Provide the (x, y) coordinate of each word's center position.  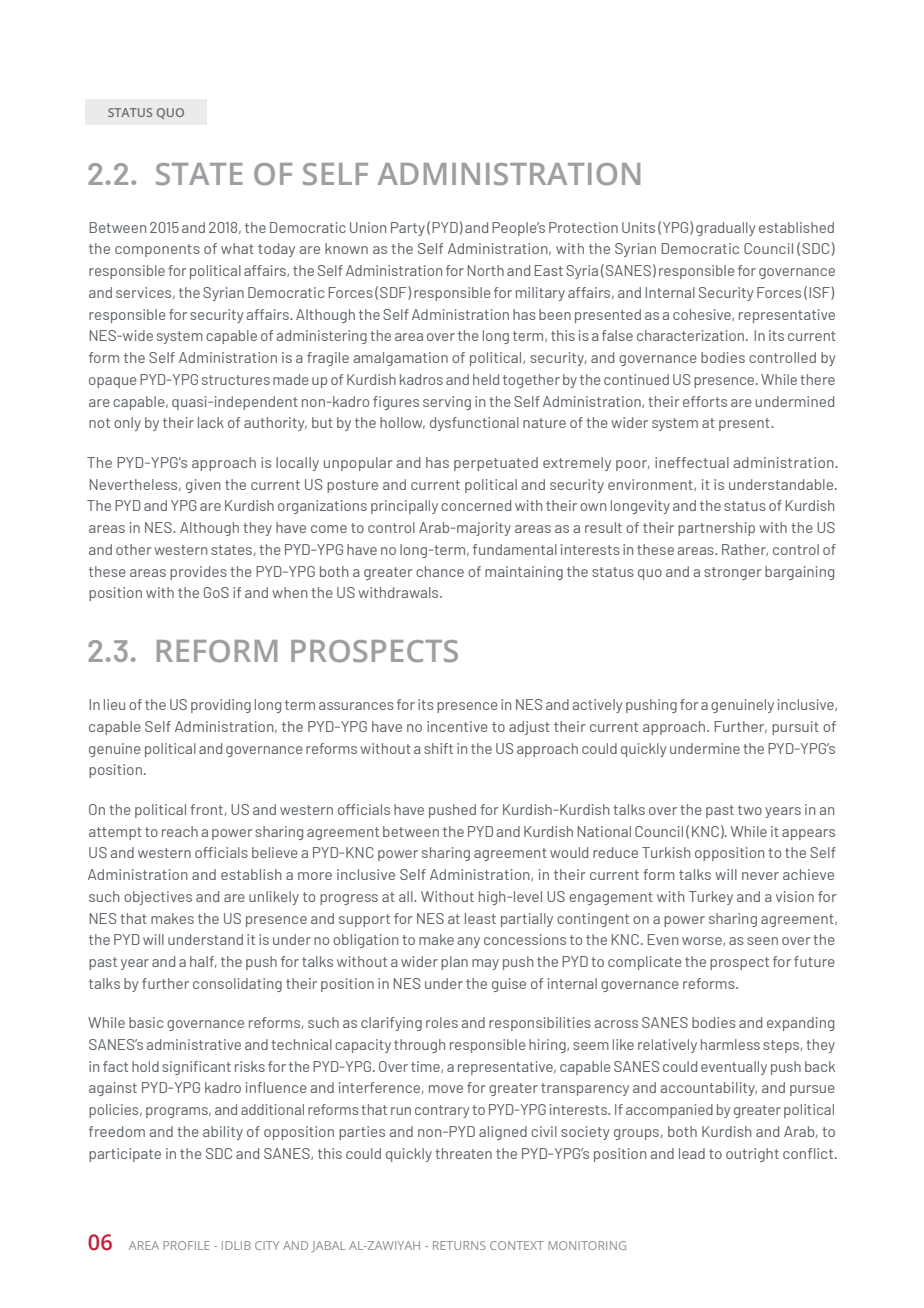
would (569, 852)
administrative (193, 1044)
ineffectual (692, 462)
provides (198, 573)
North (486, 270)
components (157, 250)
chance (440, 571)
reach (180, 831)
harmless (730, 1044)
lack (211, 422)
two (750, 810)
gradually (725, 229)
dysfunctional (474, 424)
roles (442, 1022)
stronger (733, 573)
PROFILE (186, 1245)
